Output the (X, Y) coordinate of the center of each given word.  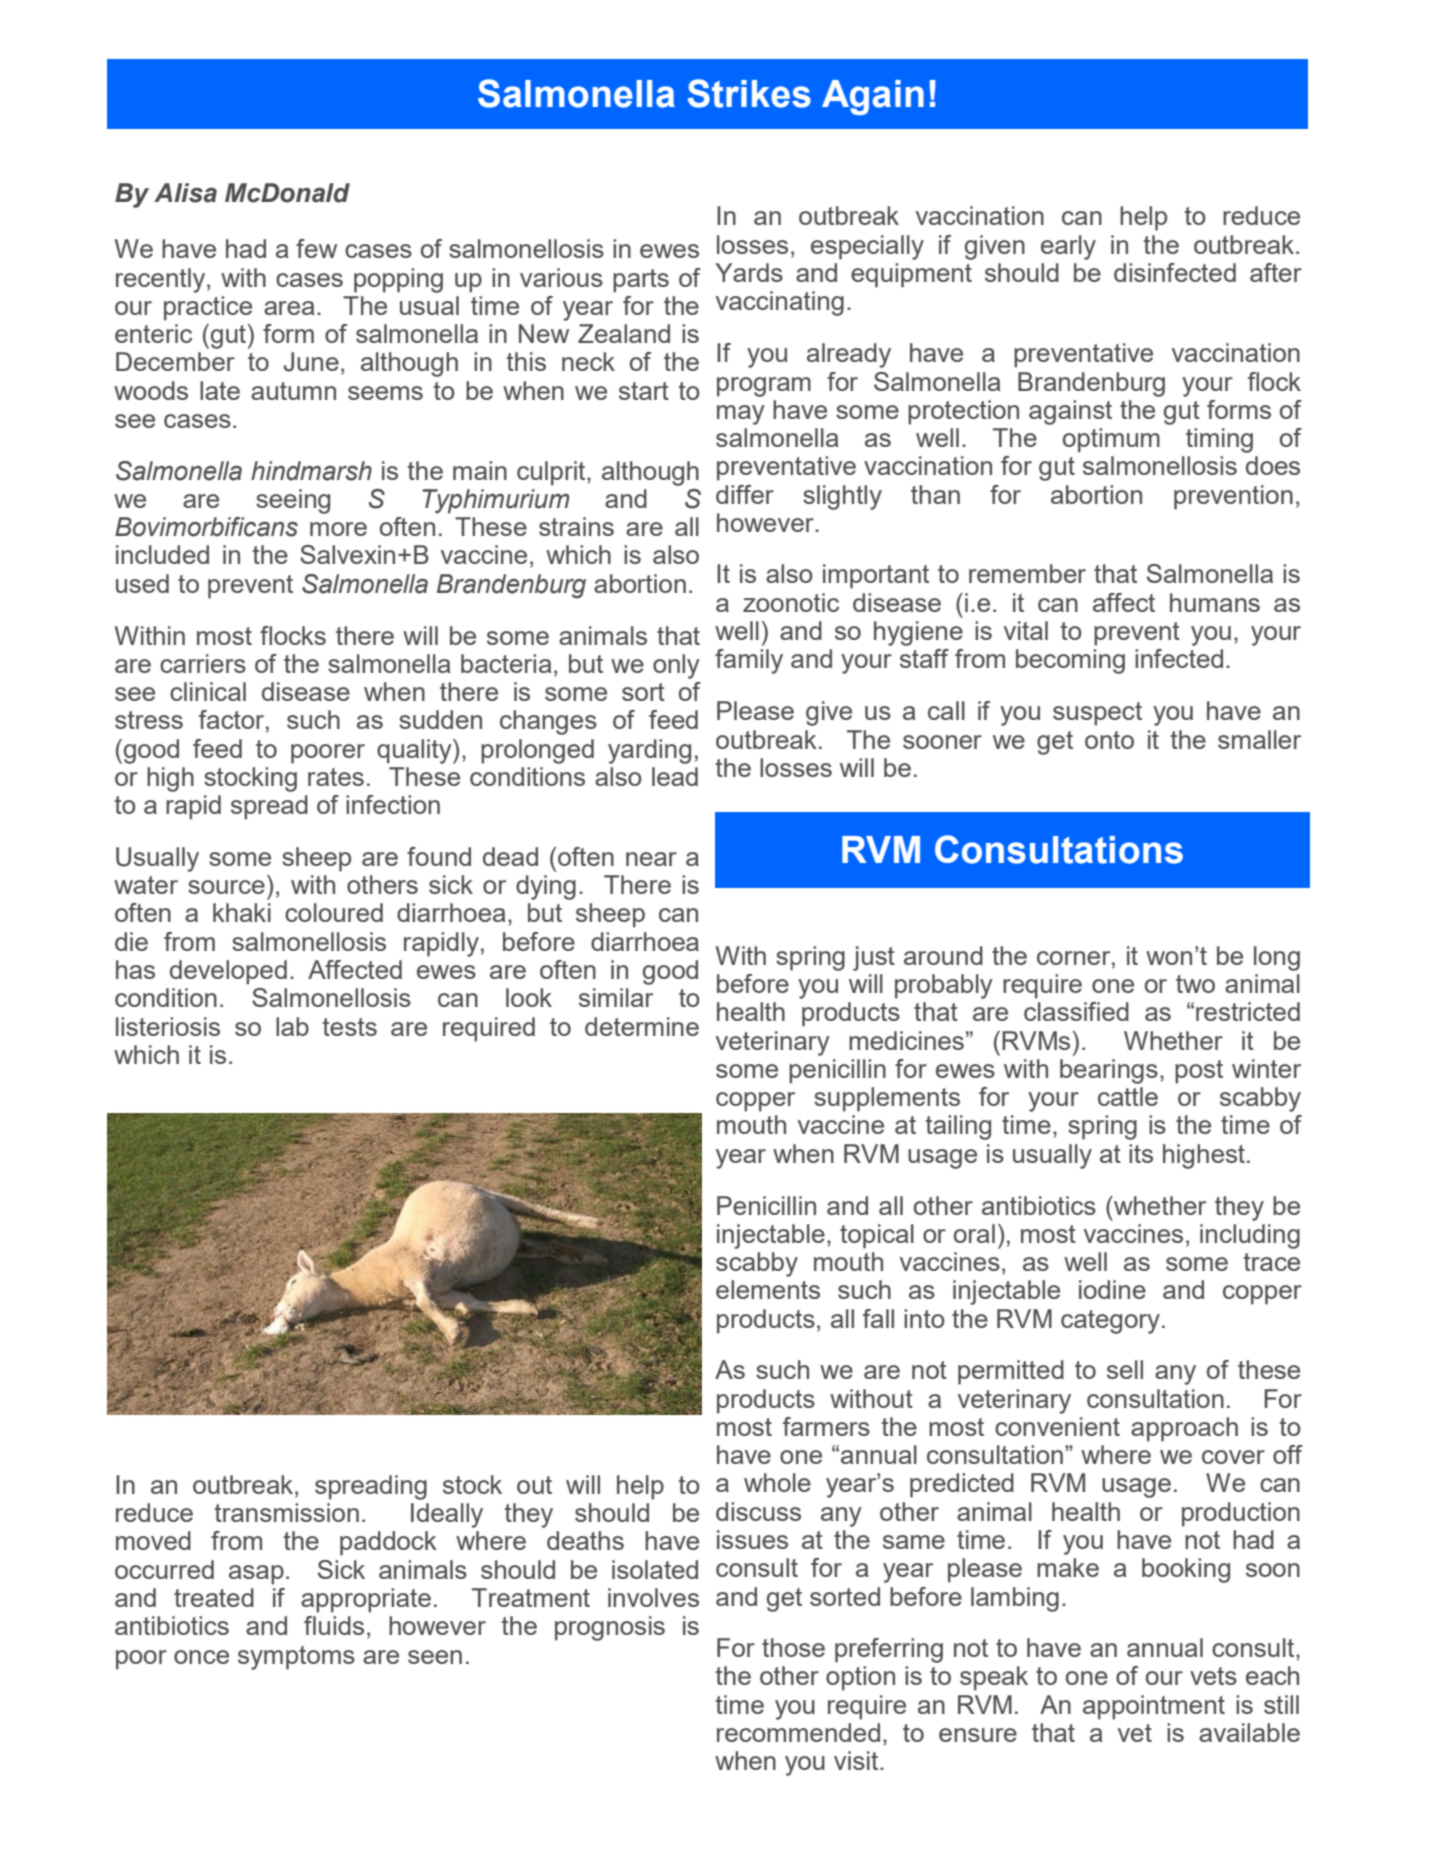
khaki (242, 912)
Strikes (749, 93)
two (1195, 984)
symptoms (296, 1658)
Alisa (185, 193)
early (1068, 247)
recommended (798, 1732)
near (651, 859)
